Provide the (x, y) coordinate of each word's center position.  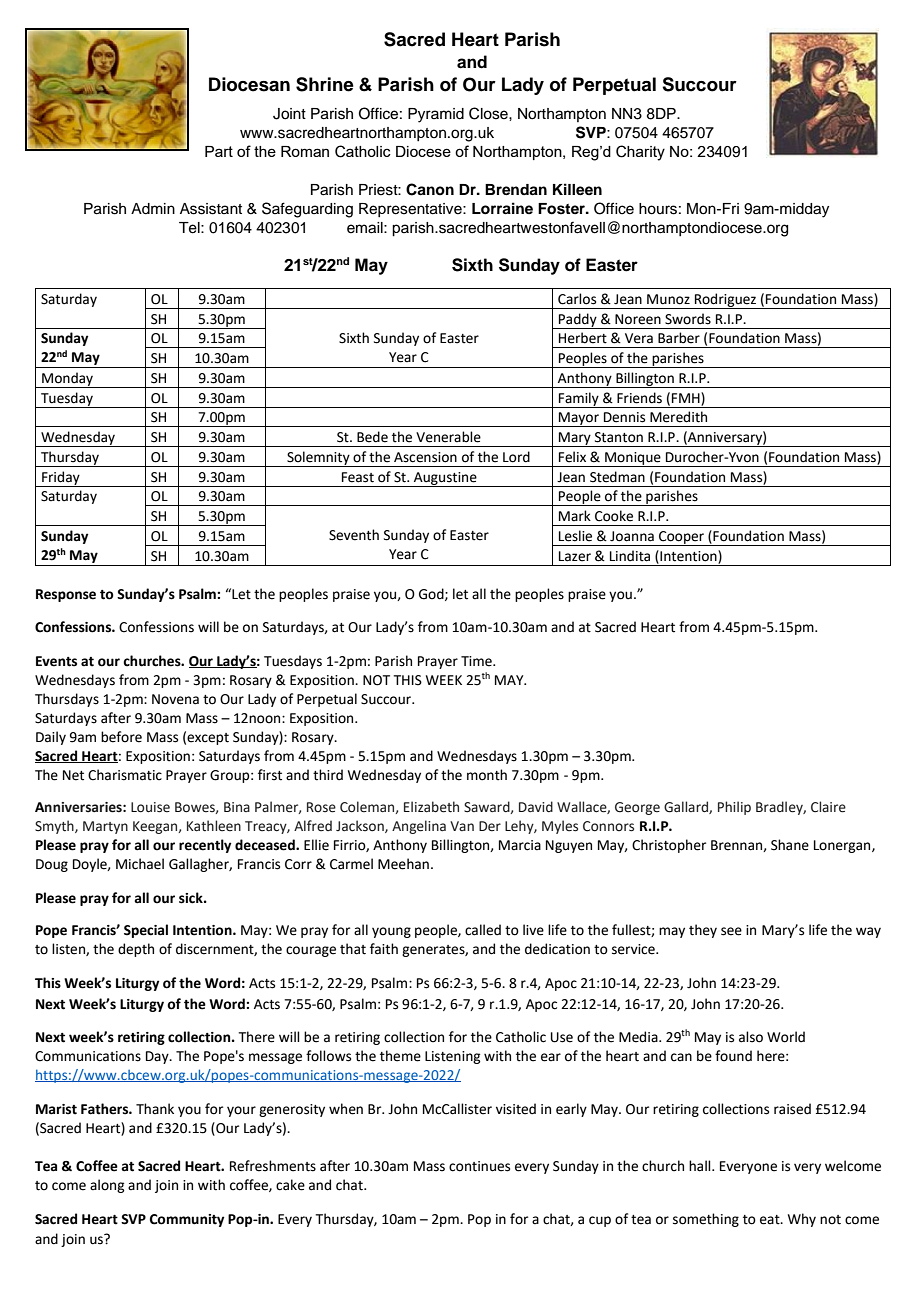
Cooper (682, 538)
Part (219, 151)
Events (56, 661)
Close (489, 113)
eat (771, 1220)
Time (477, 661)
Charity (640, 153)
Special (146, 931)
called (483, 930)
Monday (68, 380)
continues (479, 1166)
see (731, 931)
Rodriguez (725, 301)
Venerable (448, 437)
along (107, 1186)
